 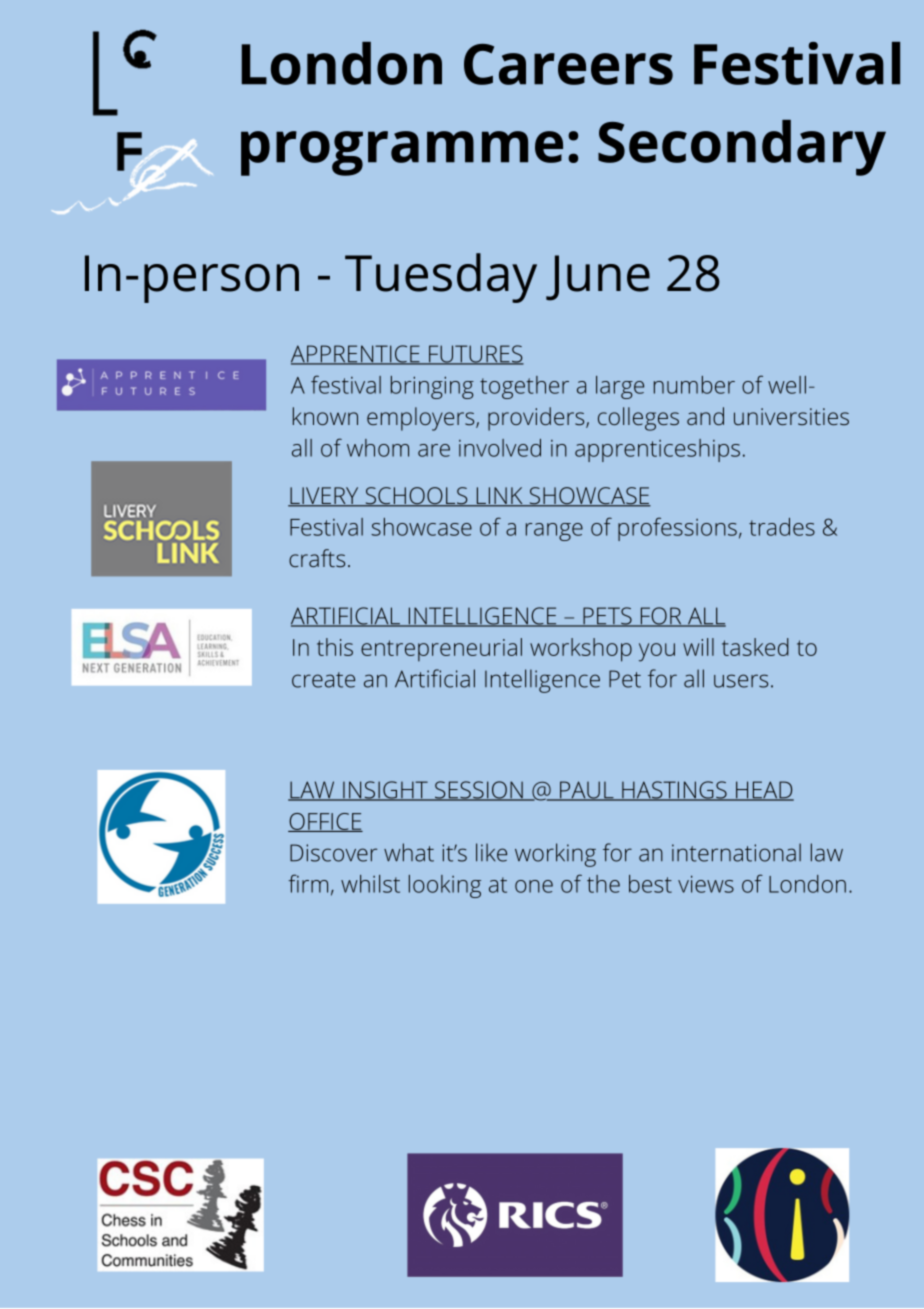 I want to click on Tuesday, so click(x=441, y=278).
